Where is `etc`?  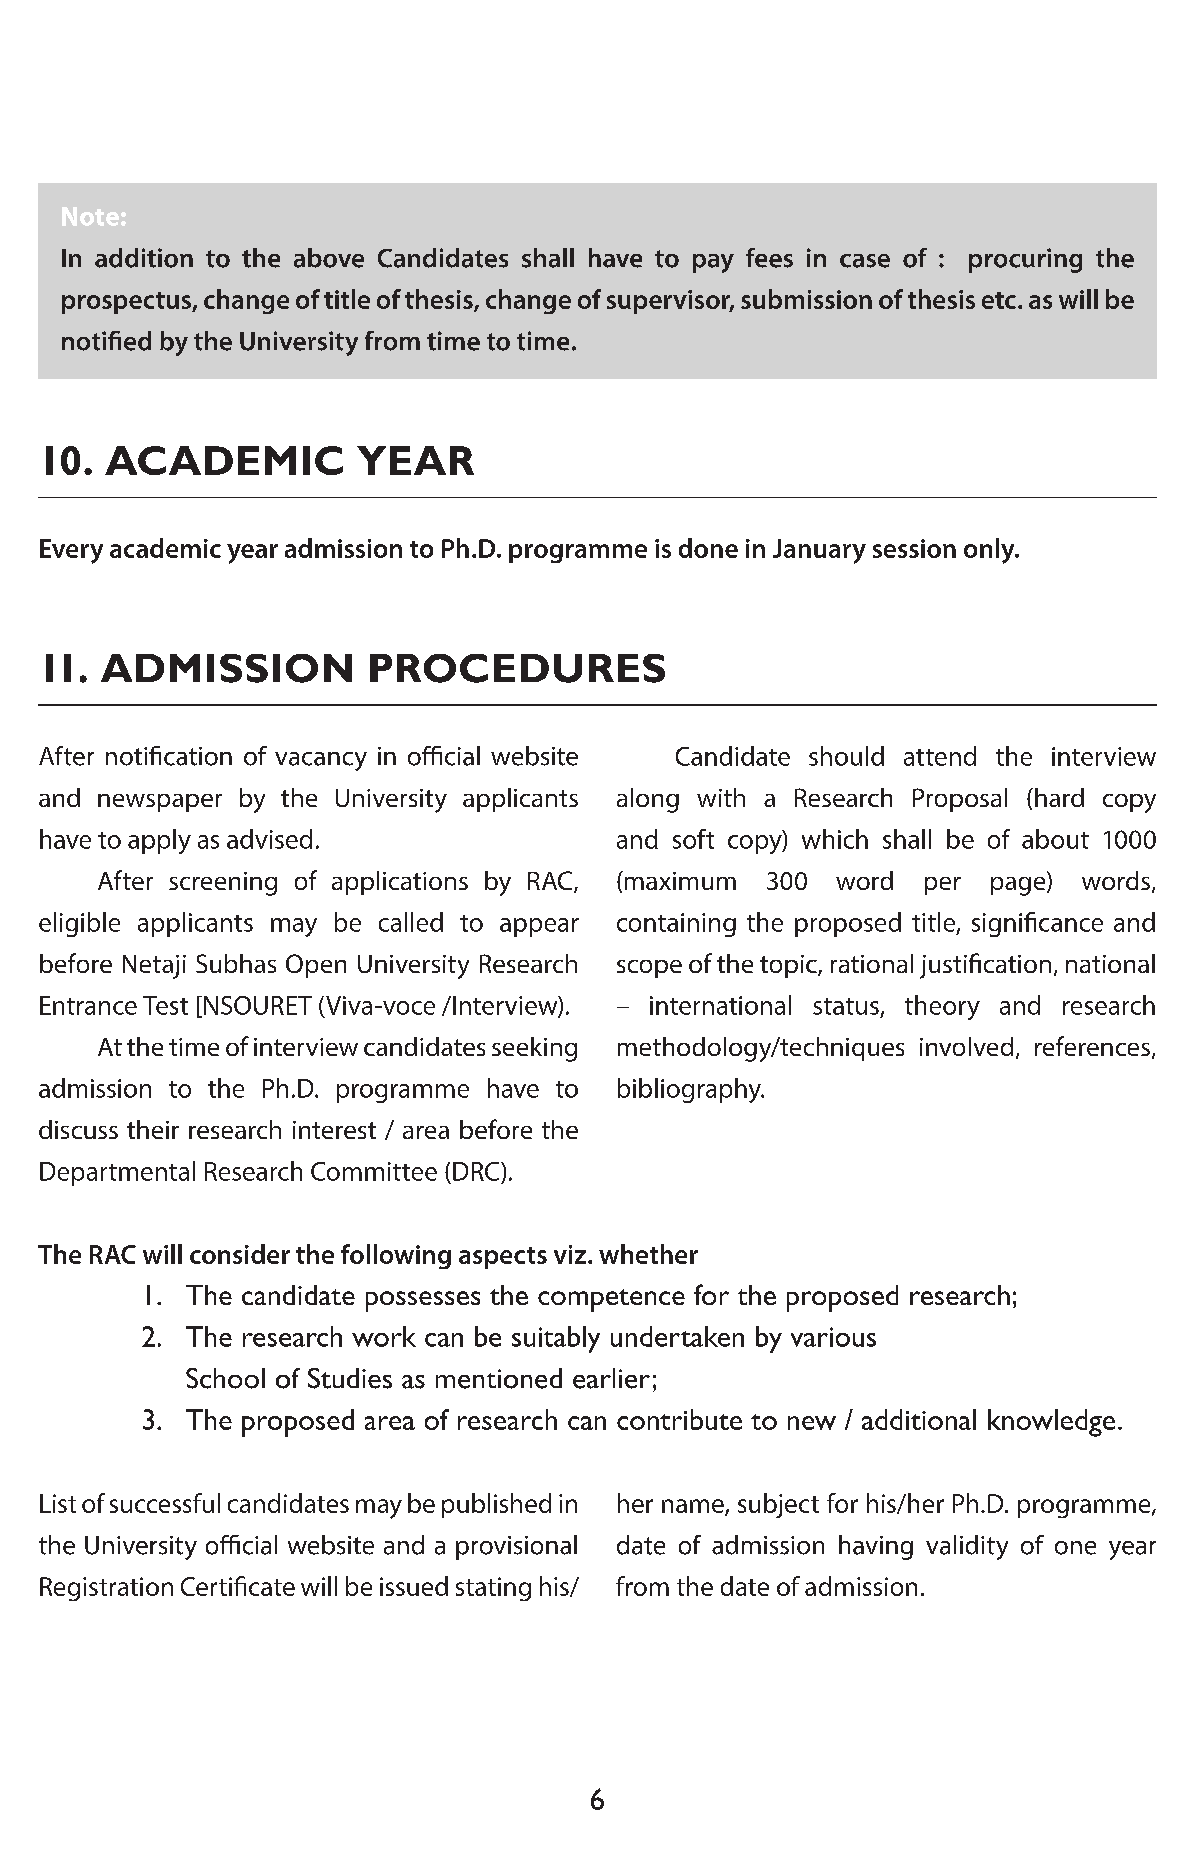 etc is located at coordinates (999, 300).
